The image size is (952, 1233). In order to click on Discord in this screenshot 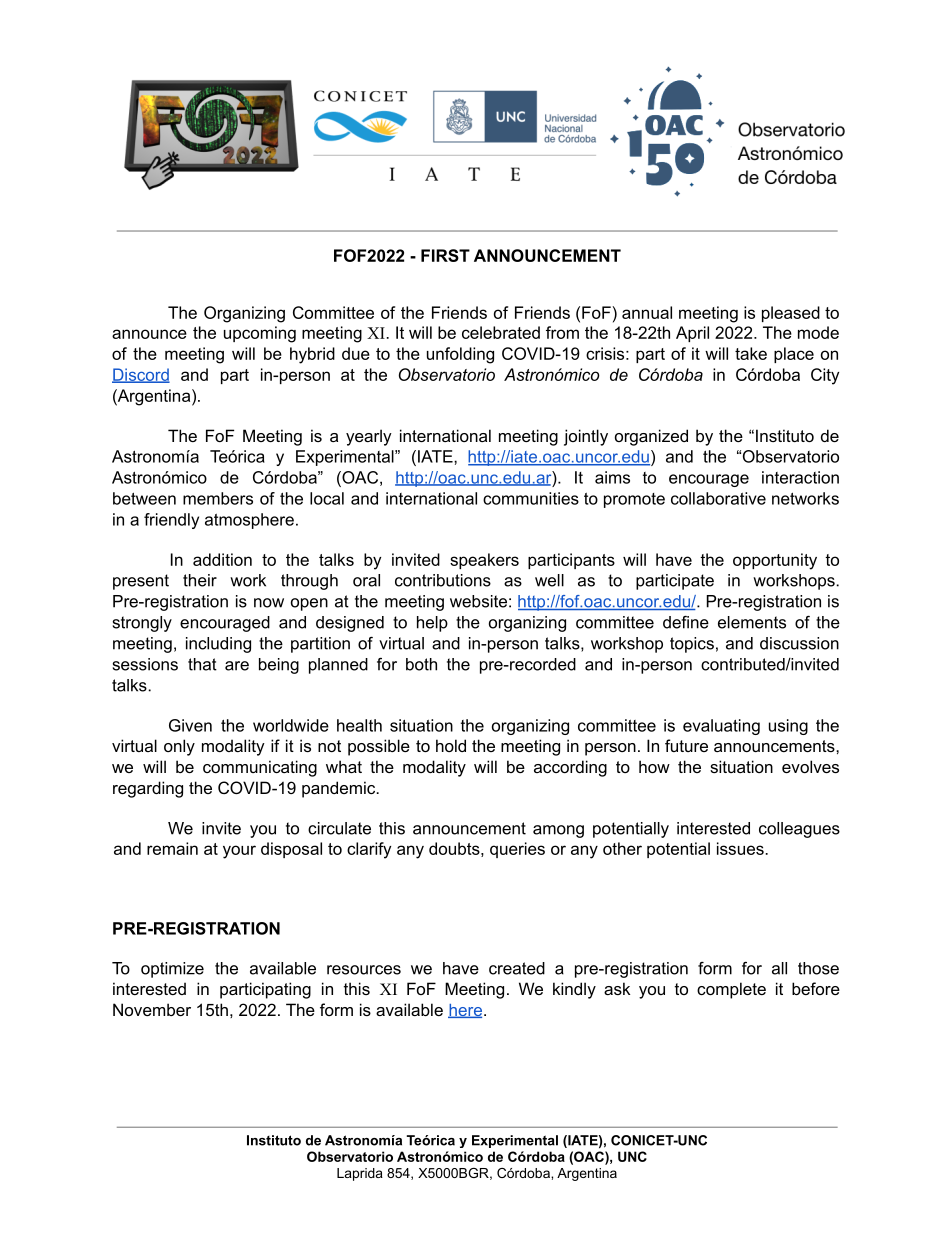, I will do `click(141, 375)`.
